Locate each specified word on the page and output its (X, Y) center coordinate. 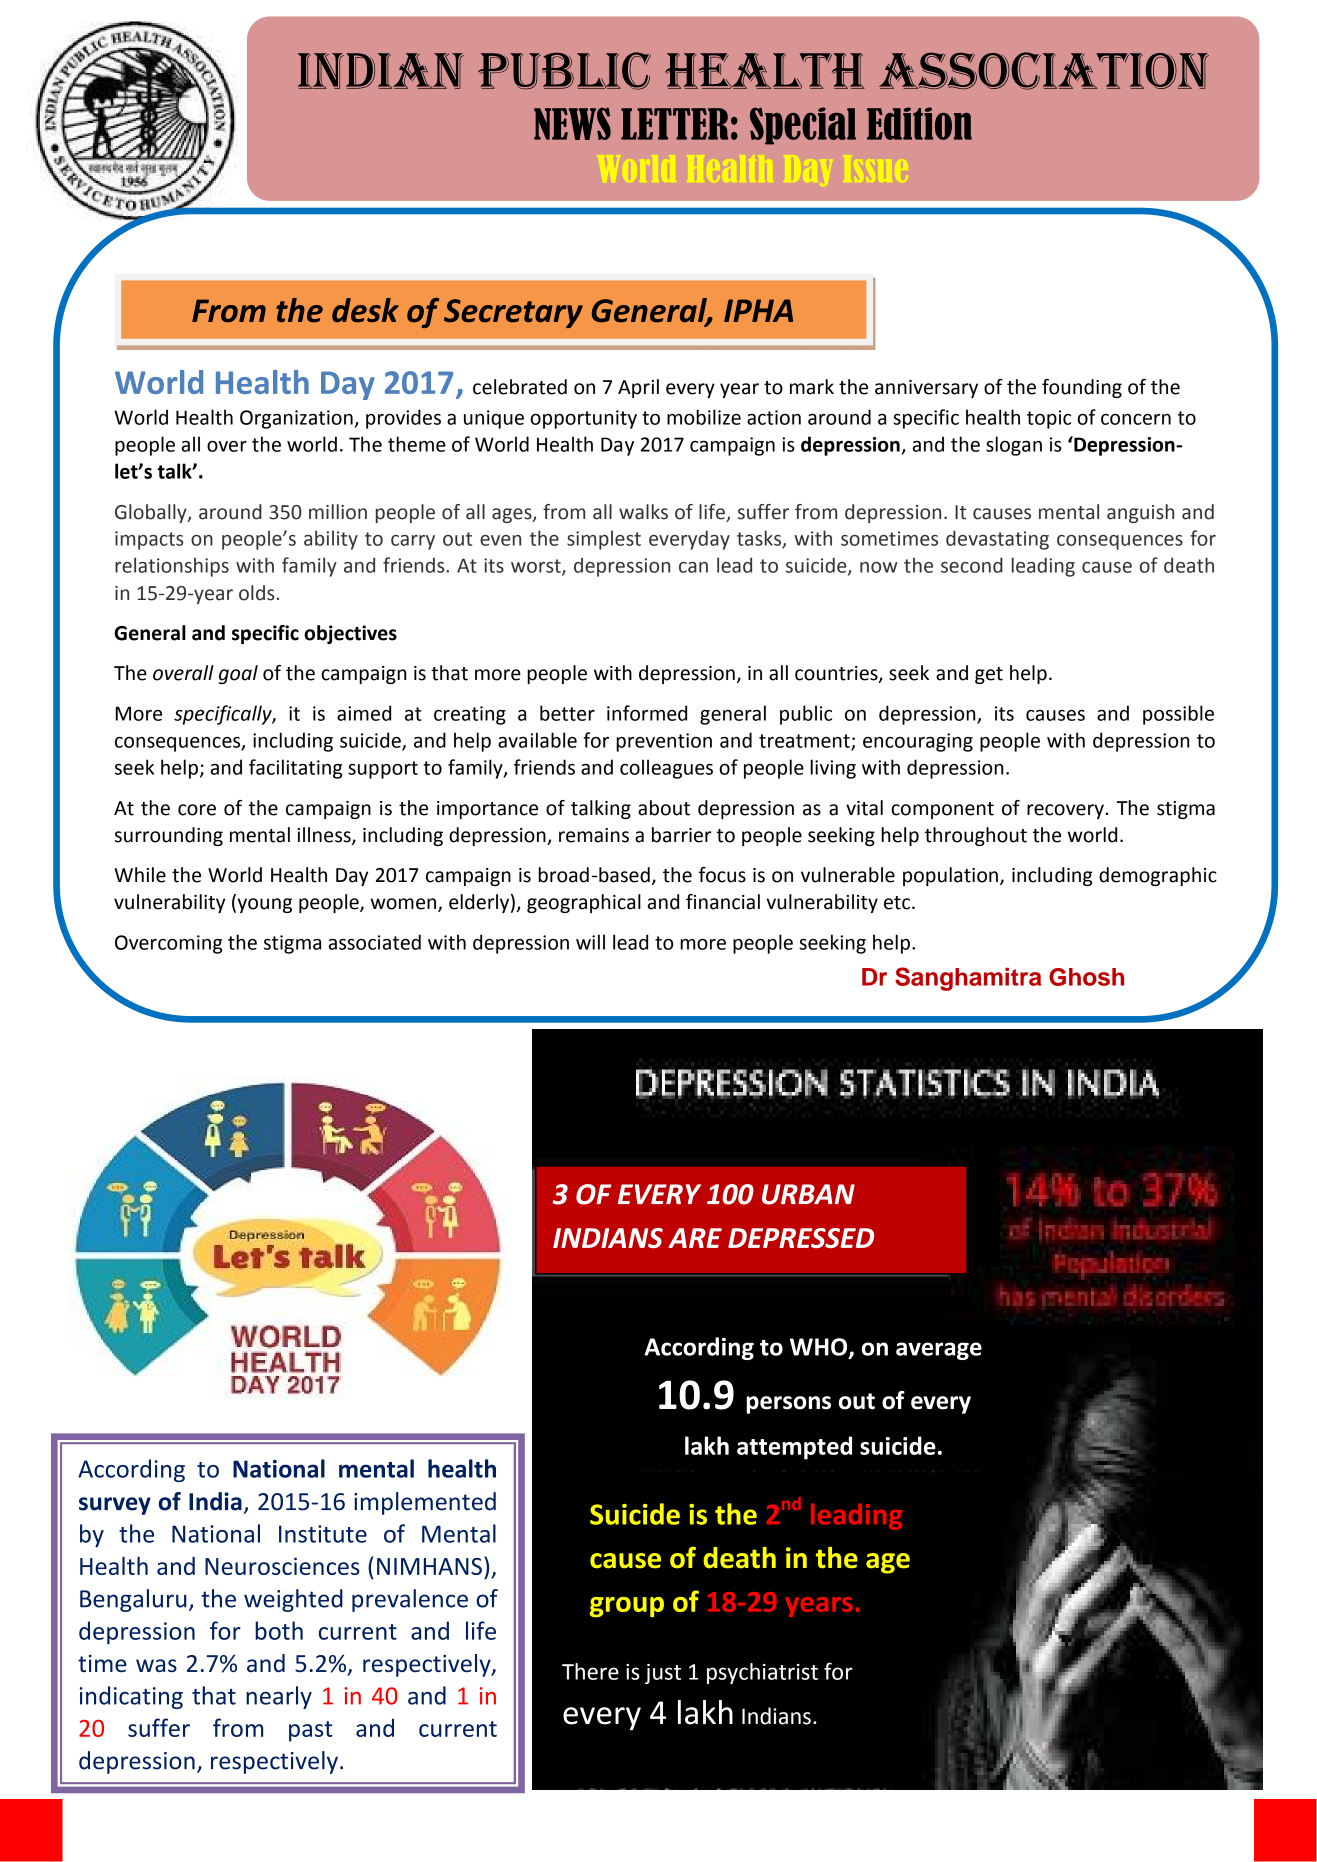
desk (365, 310)
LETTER (674, 124)
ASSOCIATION (1044, 71)
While (140, 875)
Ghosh (1086, 977)
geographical (584, 903)
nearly (279, 1697)
